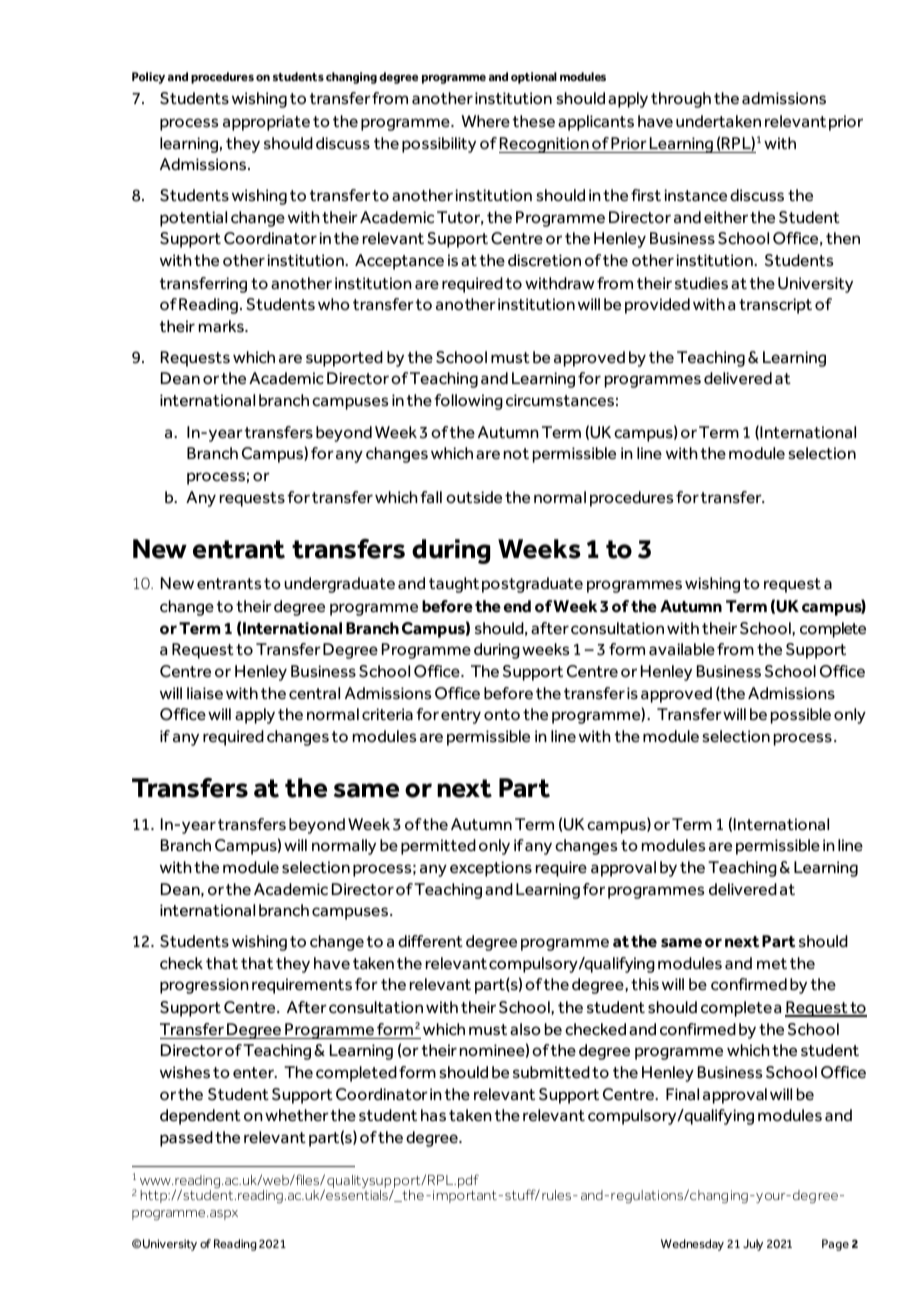 Image resolution: width=924 pixels, height=1308 pixels. I want to click on through, so click(681, 100).
